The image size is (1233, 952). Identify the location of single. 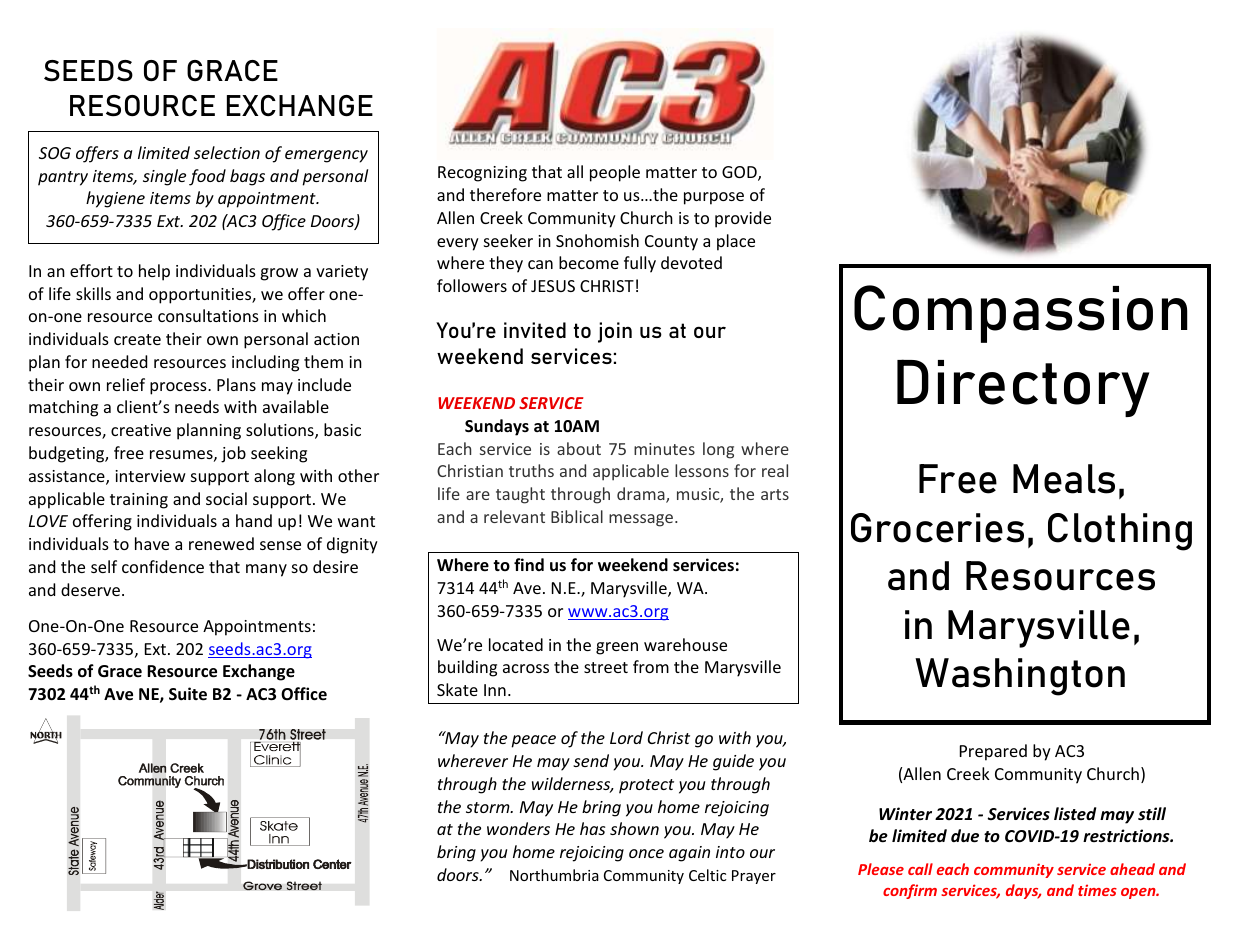
(164, 177).
